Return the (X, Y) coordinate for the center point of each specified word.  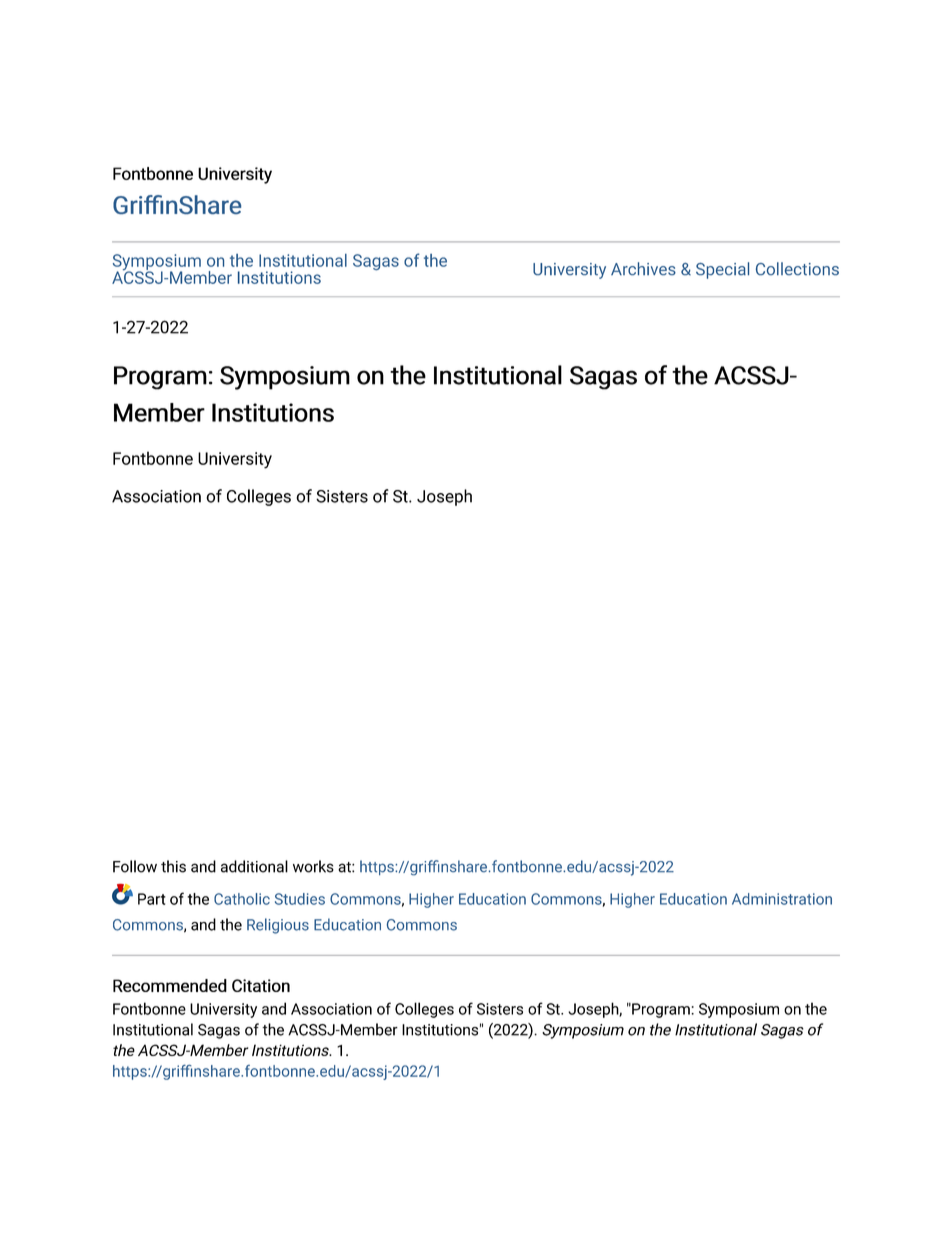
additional (254, 866)
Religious (278, 926)
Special (722, 270)
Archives (643, 268)
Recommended (170, 985)
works (313, 866)
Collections (797, 268)
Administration (782, 899)
